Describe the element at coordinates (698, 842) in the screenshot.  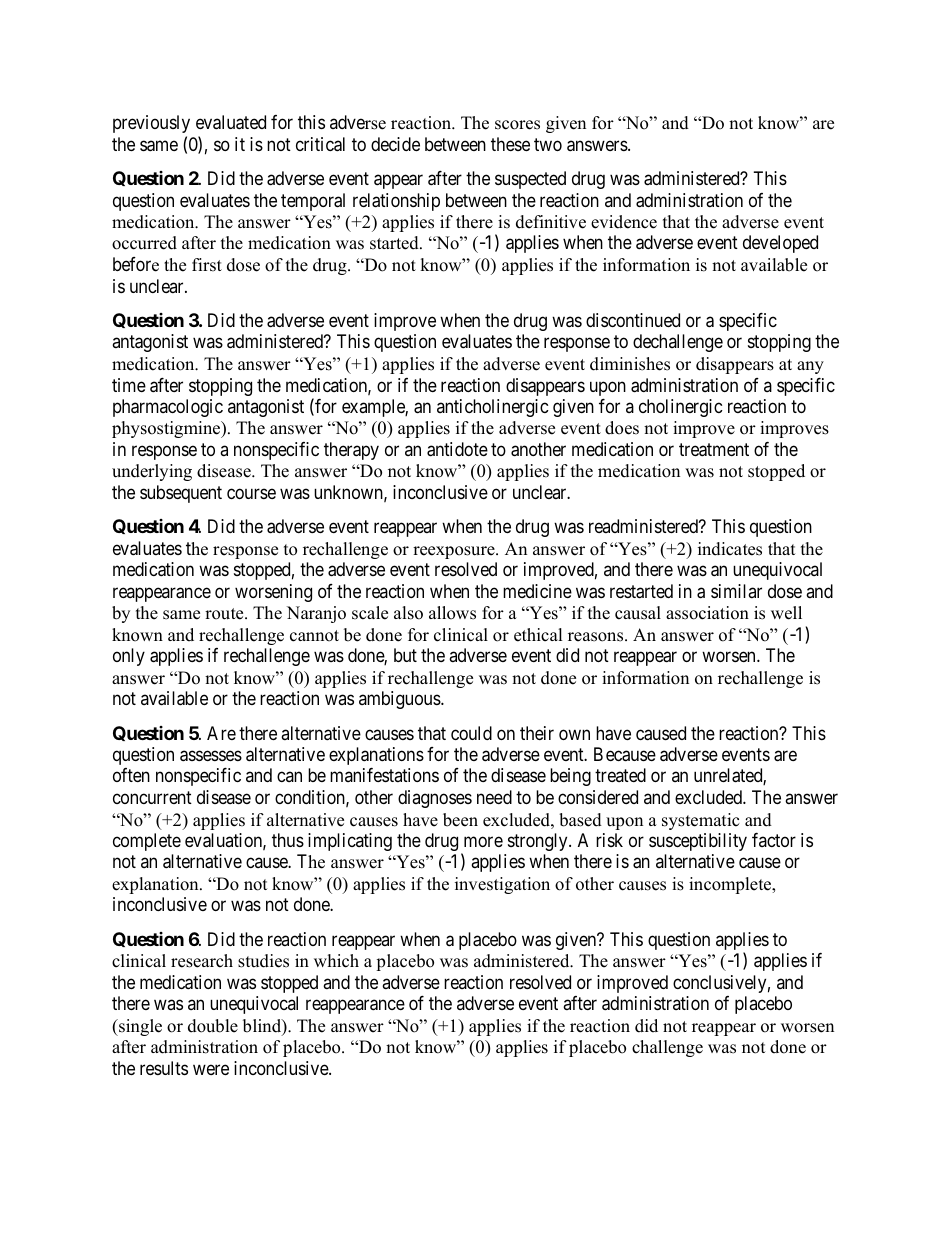
I see `susceptibility` at that location.
